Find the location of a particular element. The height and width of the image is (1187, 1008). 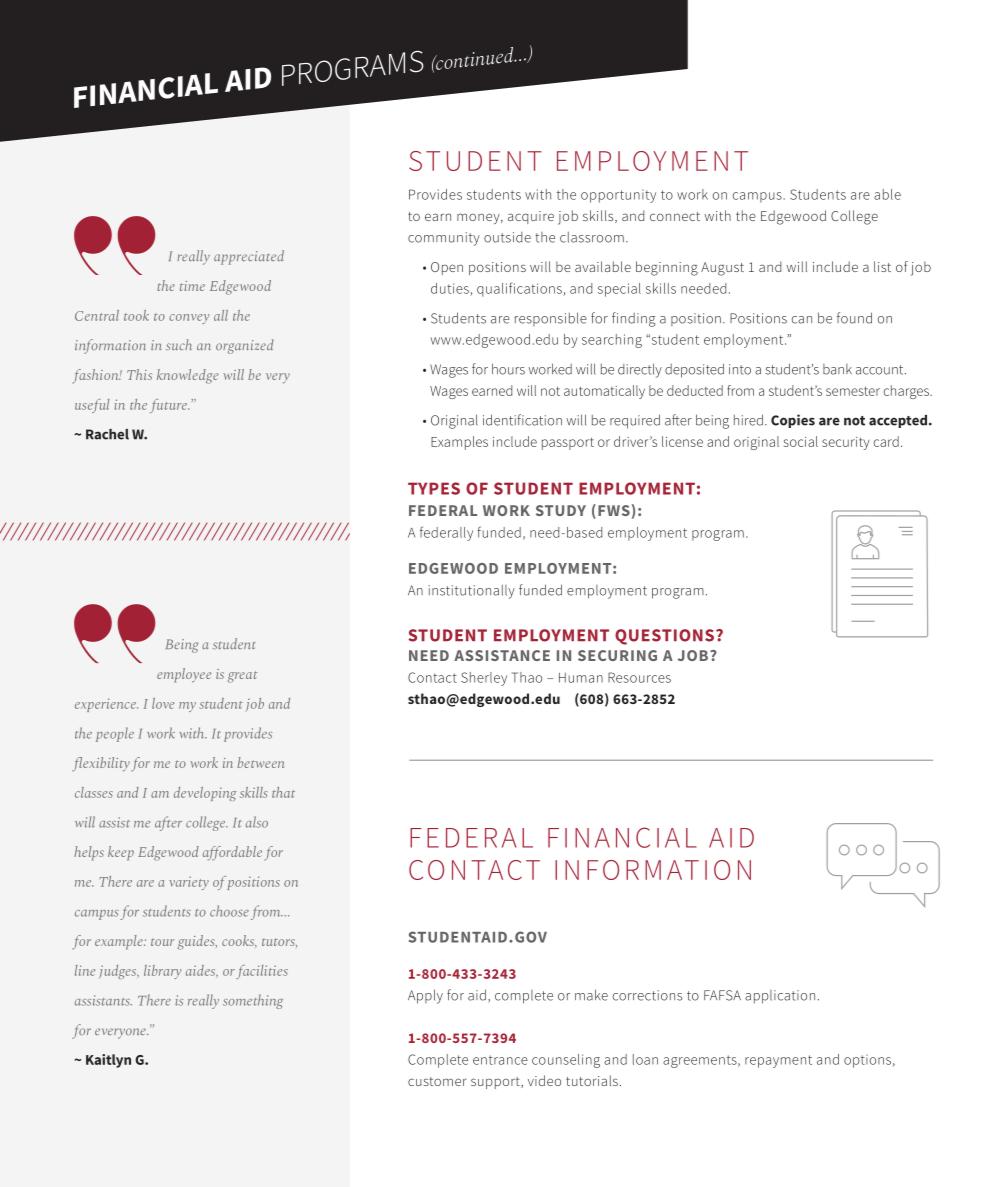

institutionally is located at coordinates (472, 592).
